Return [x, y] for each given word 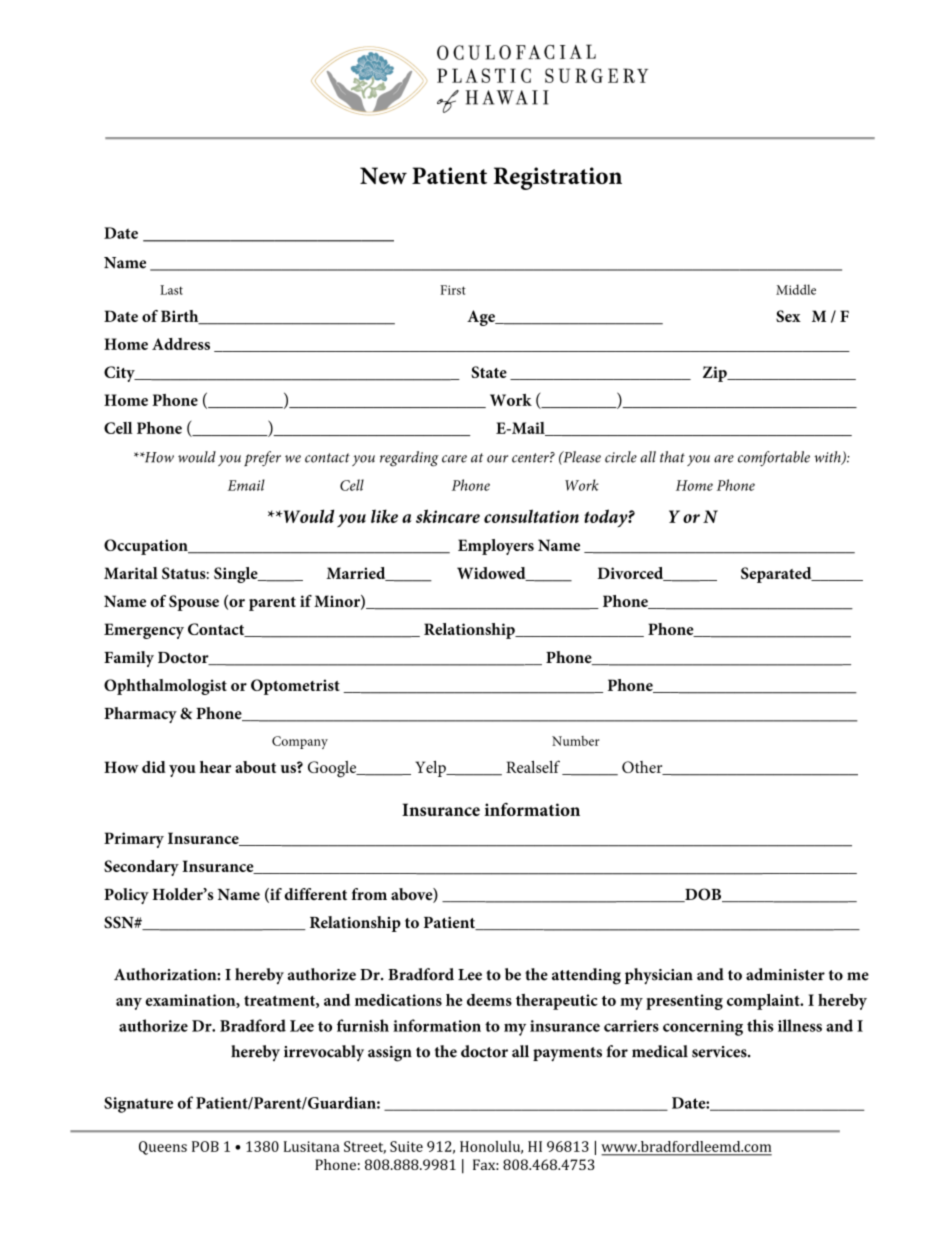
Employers [496, 547]
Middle [796, 289]
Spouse [194, 603]
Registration [557, 178]
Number [576, 741]
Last [171, 290]
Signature [138, 1105]
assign [390, 1054]
